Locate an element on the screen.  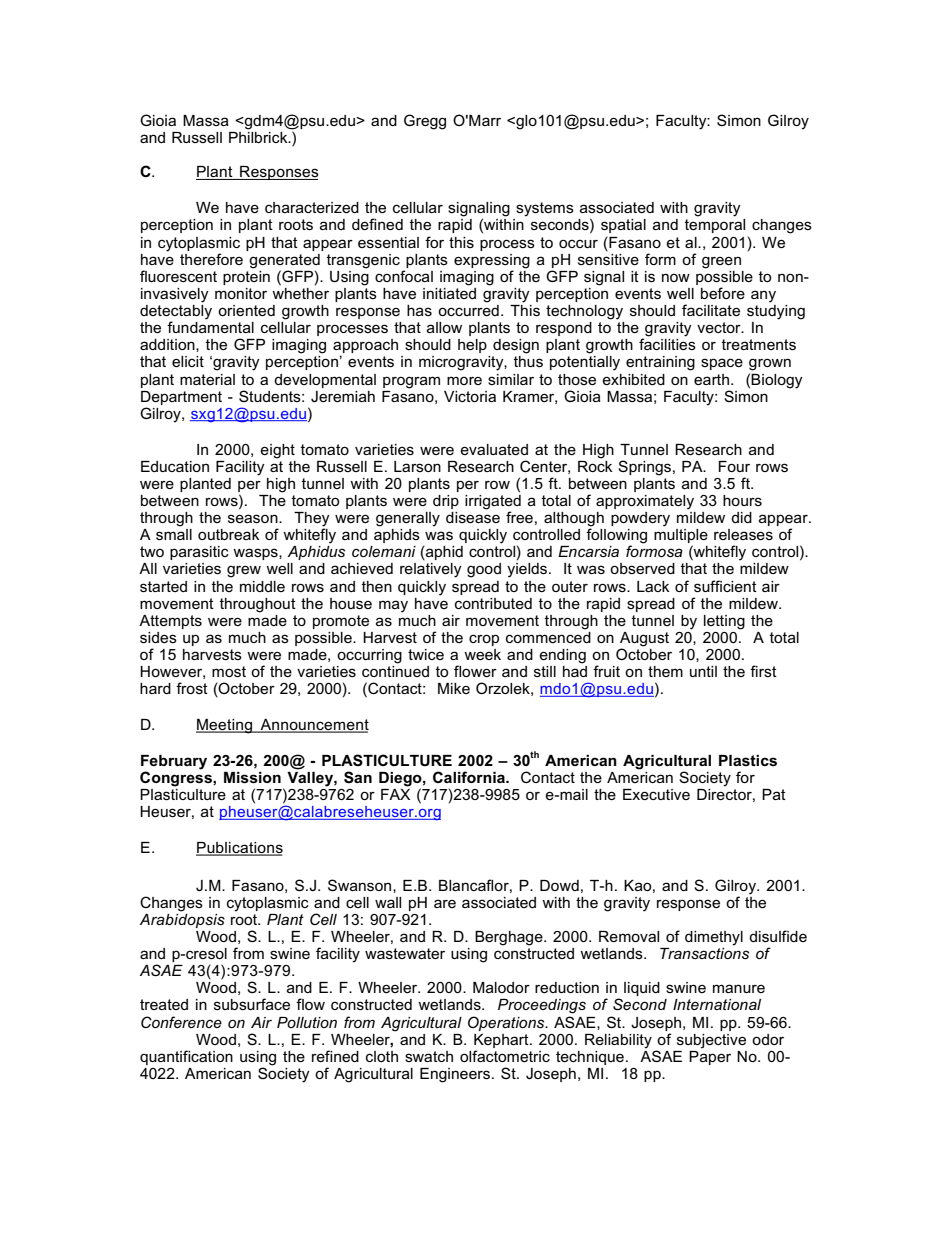
swatch is located at coordinates (429, 1056).
